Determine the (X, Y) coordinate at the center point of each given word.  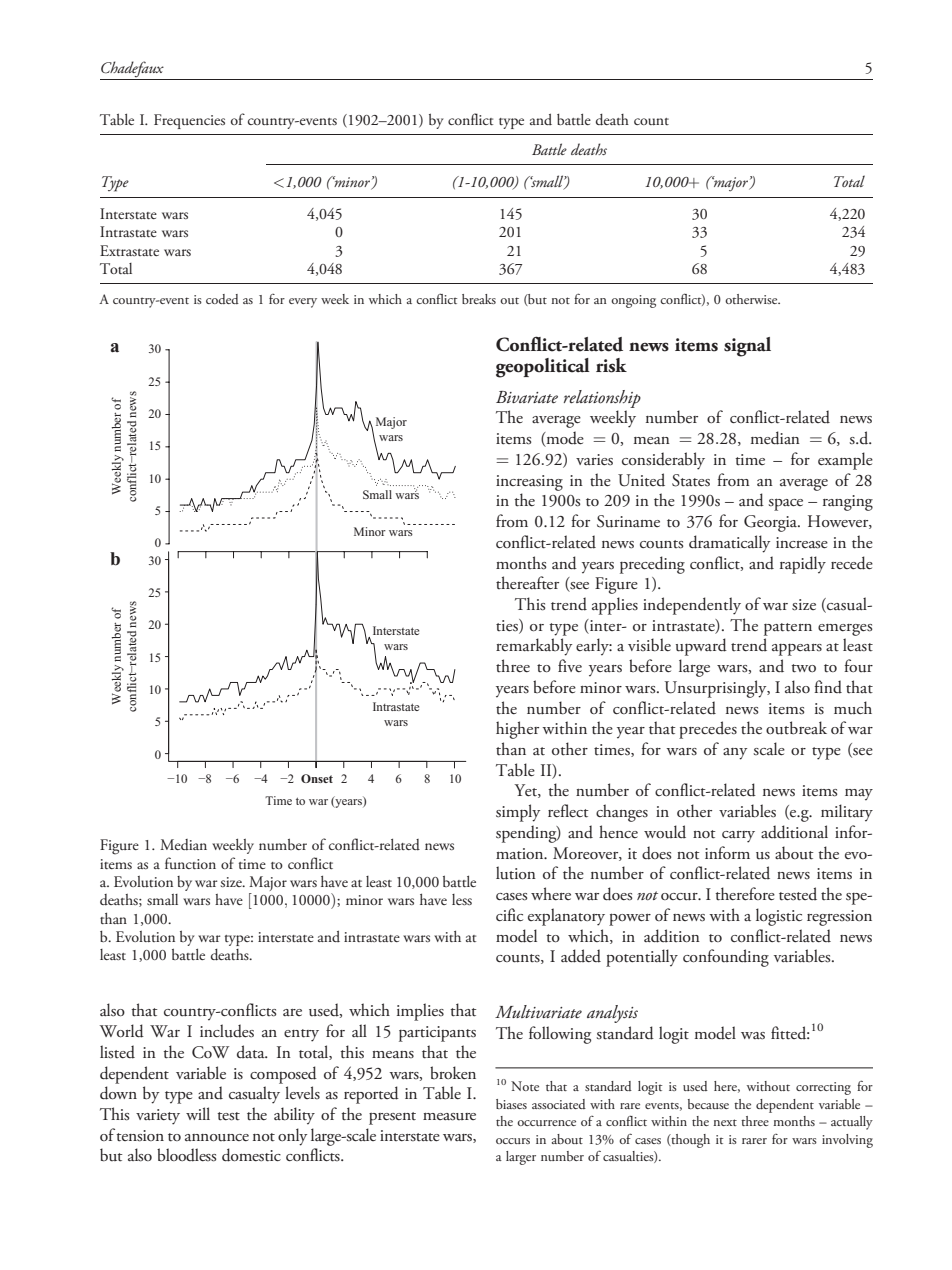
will (198, 1113)
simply (518, 813)
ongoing (633, 301)
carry (738, 837)
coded (222, 299)
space (785, 504)
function (190, 863)
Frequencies (189, 121)
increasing (529, 483)
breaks (479, 299)
